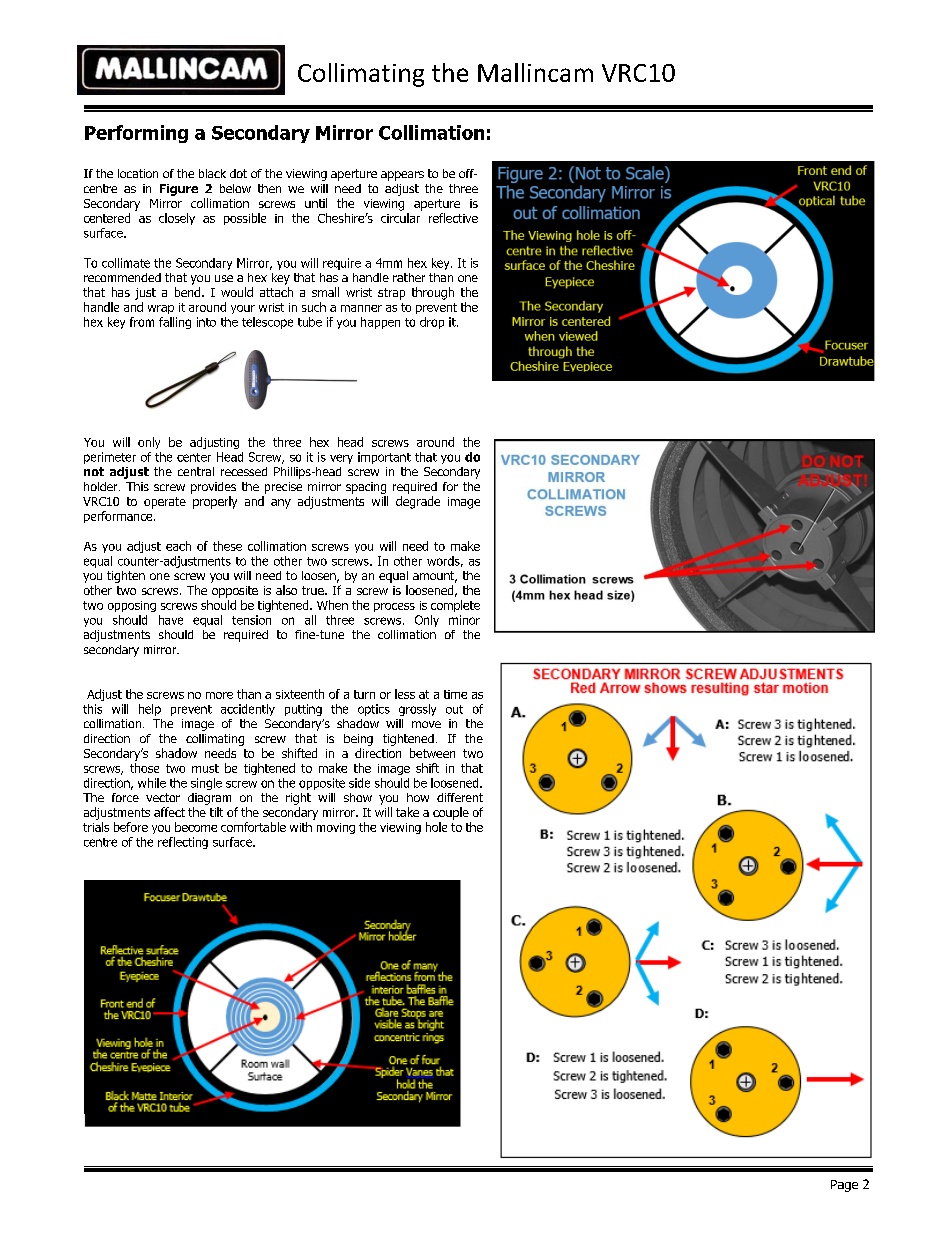  What do you see at coordinates (212, 173) in the image?
I see `black` at bounding box center [212, 173].
